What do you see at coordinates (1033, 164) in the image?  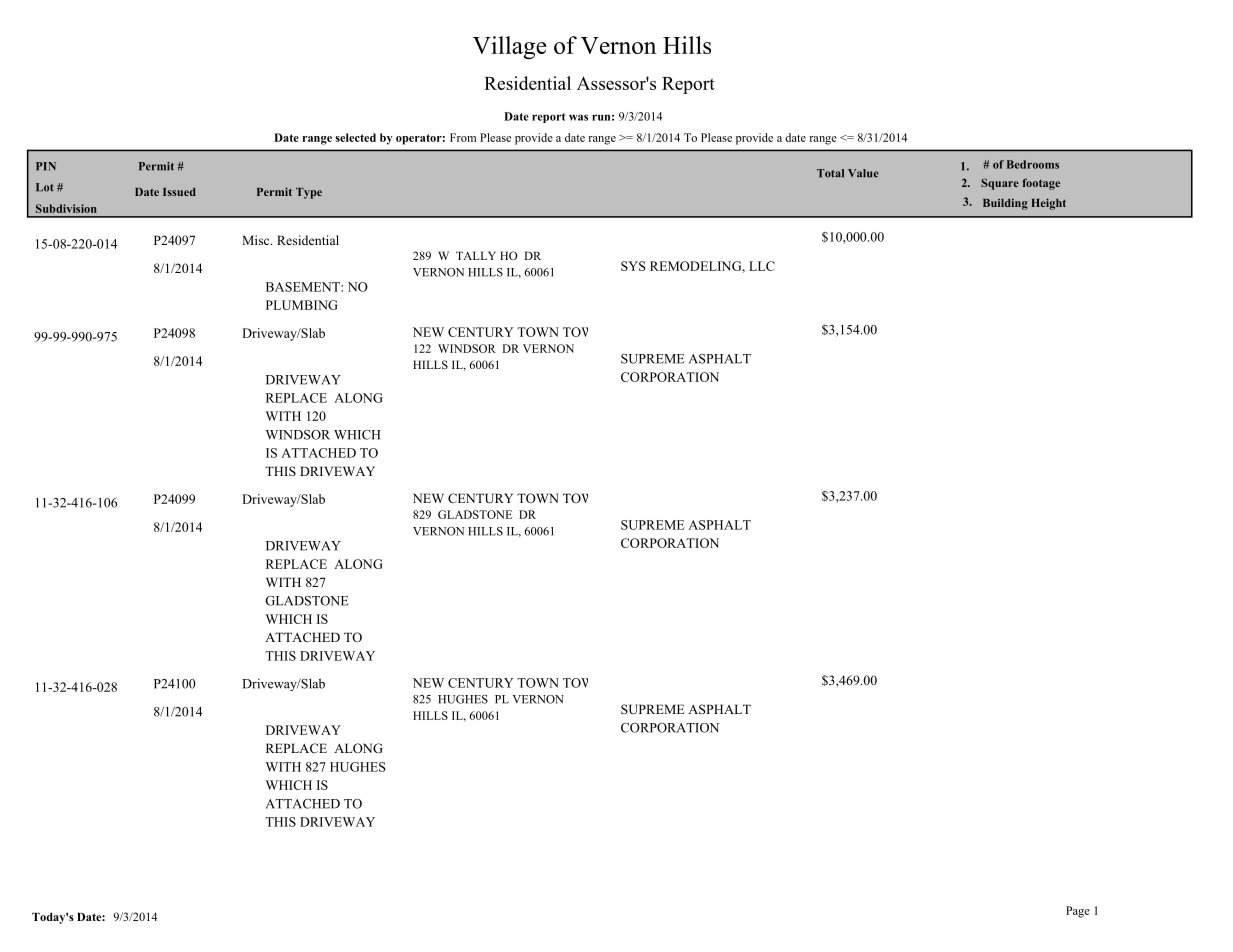 I see `Bedrooms` at bounding box center [1033, 164].
